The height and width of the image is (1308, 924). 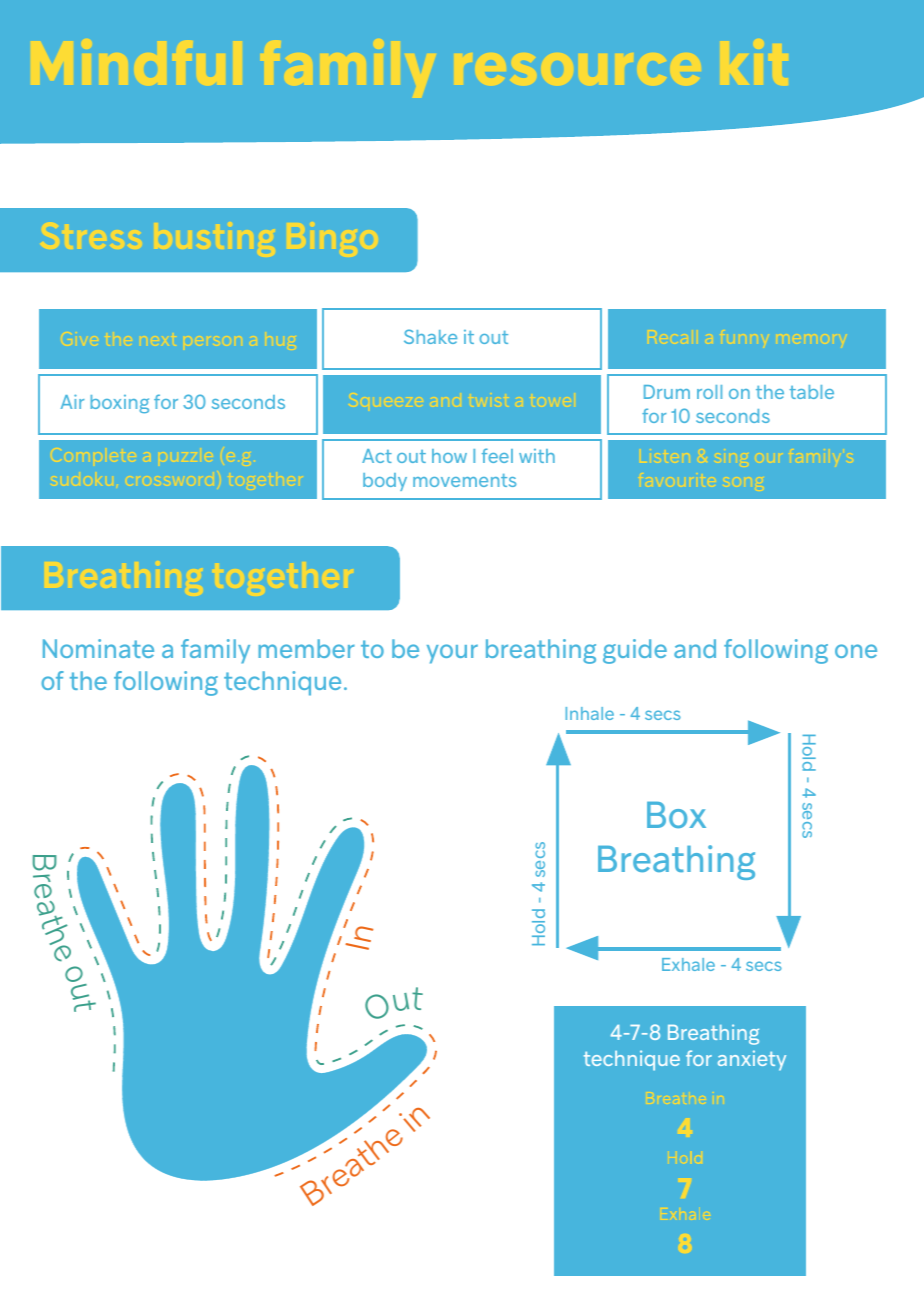 What do you see at coordinates (306, 648) in the image?
I see `member` at bounding box center [306, 648].
